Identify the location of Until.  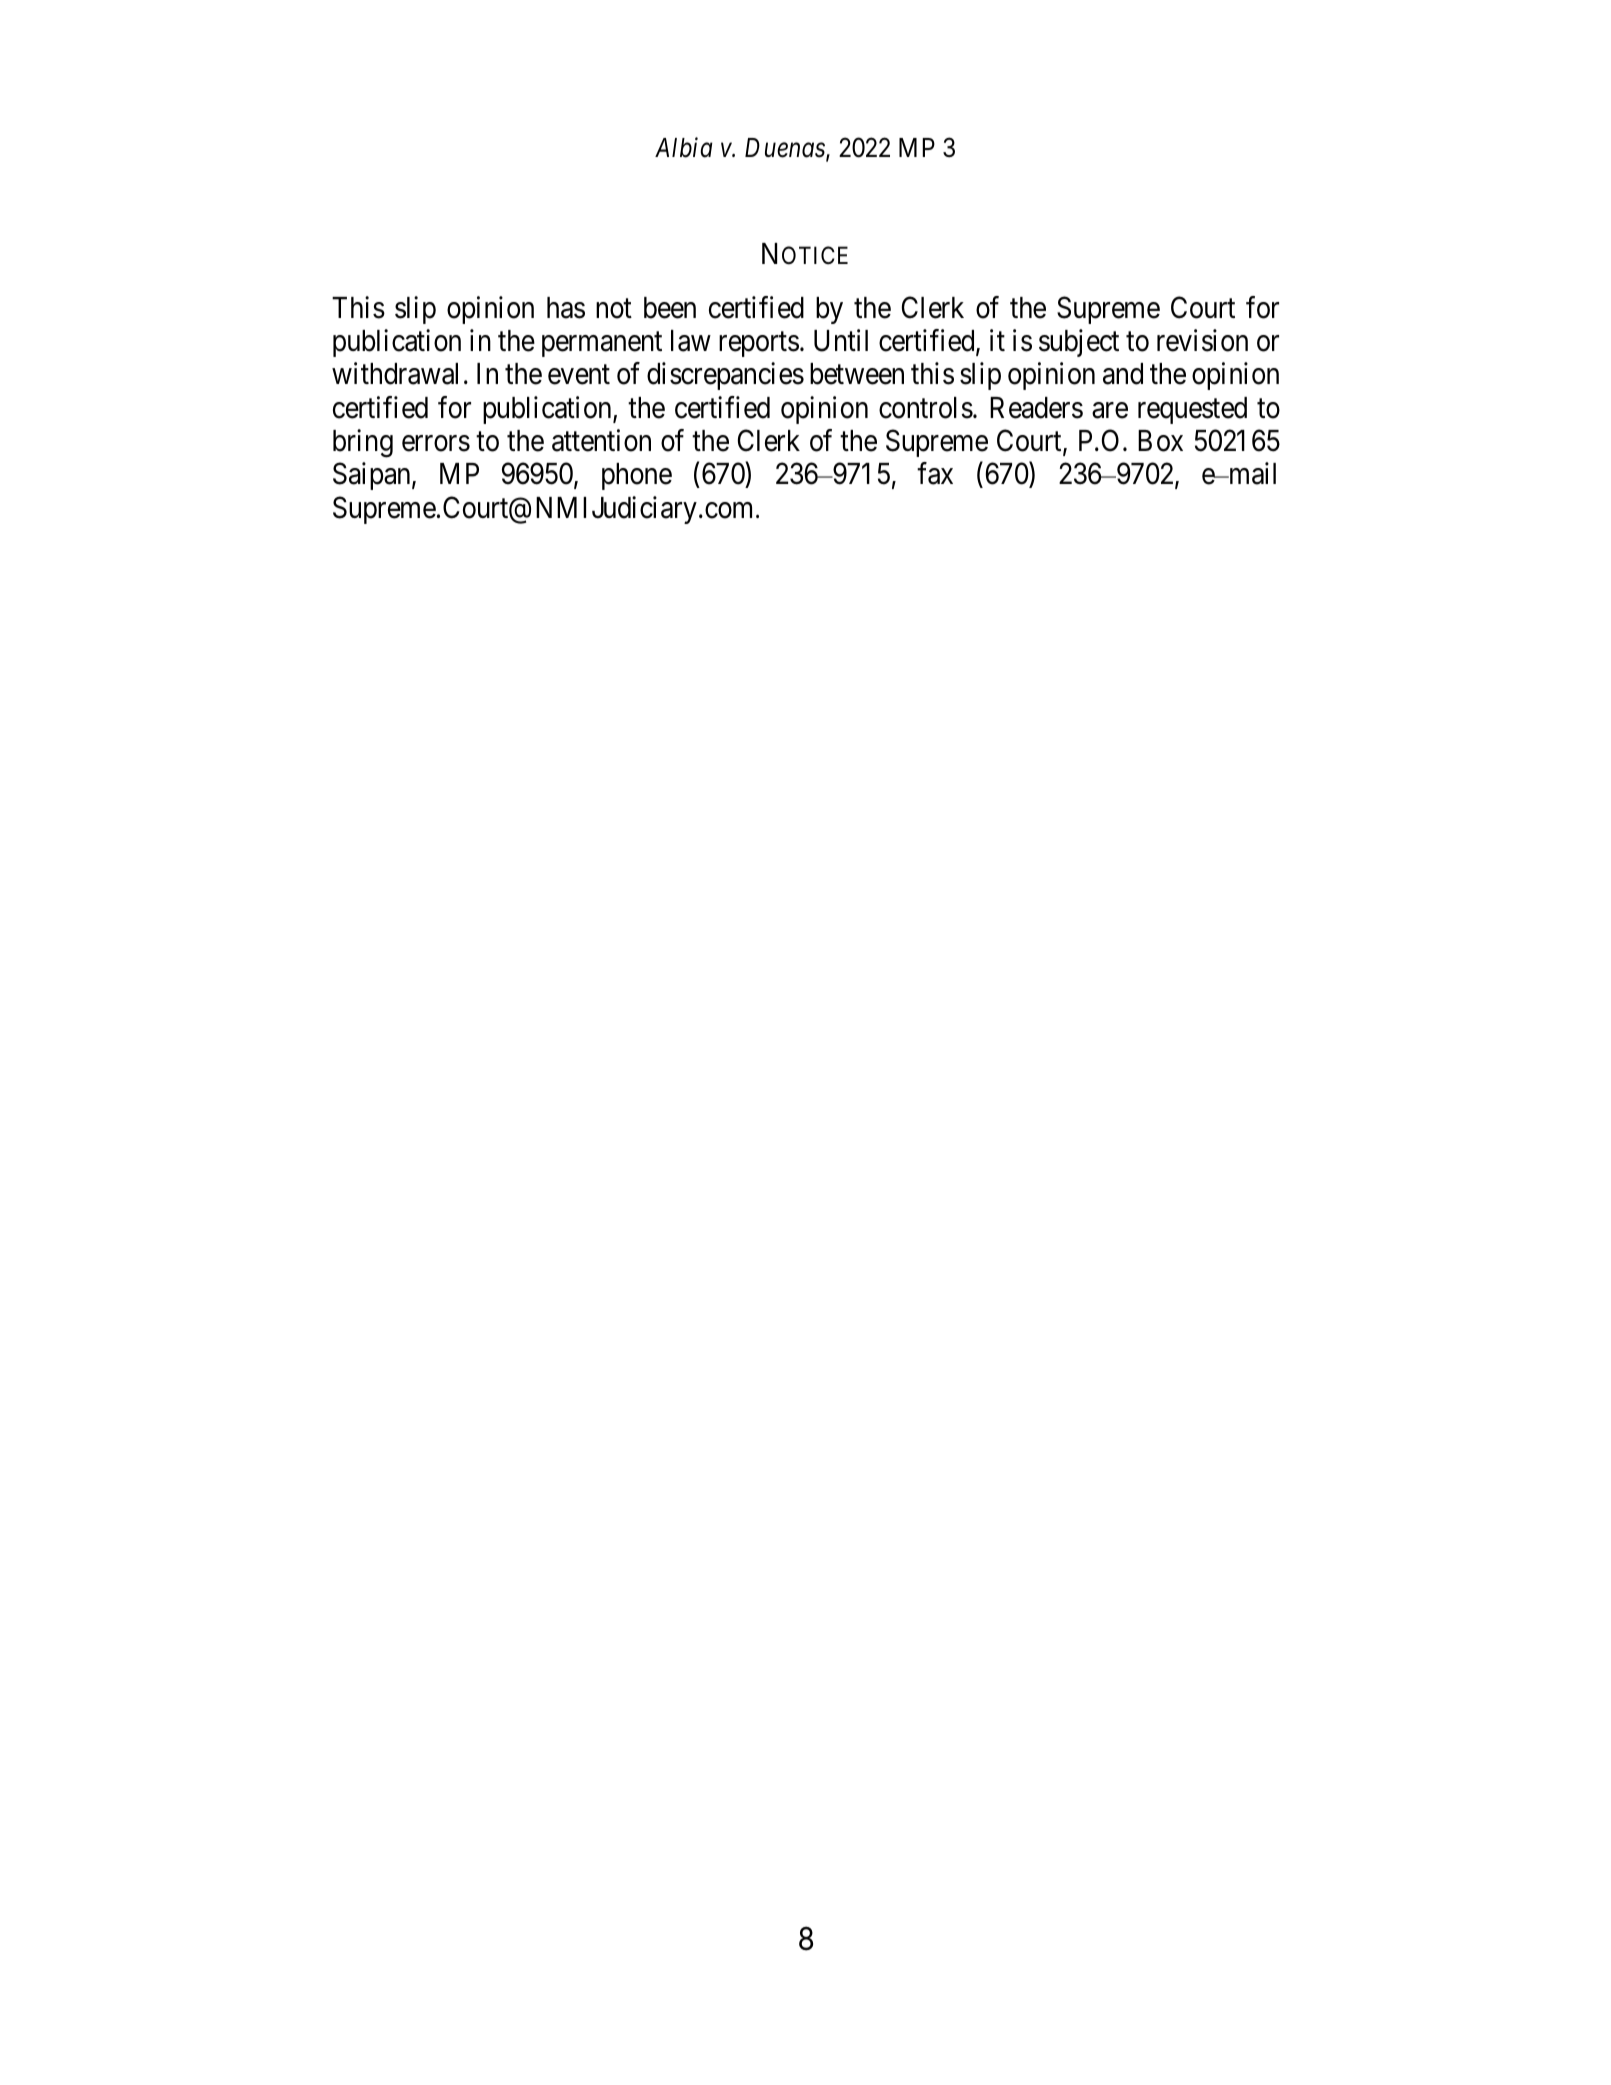
(841, 340).
